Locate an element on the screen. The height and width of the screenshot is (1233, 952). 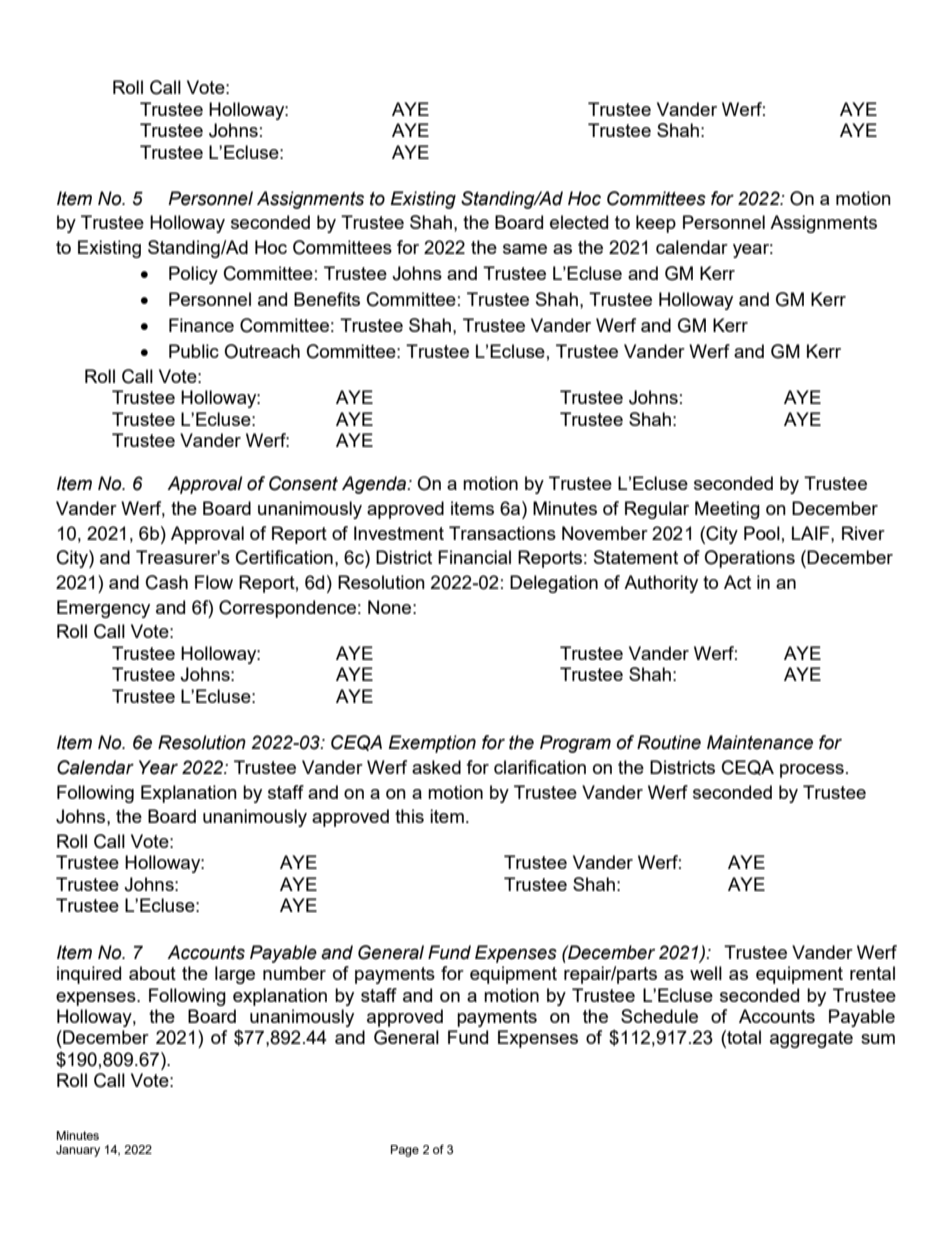
Exemption is located at coordinates (432, 744).
